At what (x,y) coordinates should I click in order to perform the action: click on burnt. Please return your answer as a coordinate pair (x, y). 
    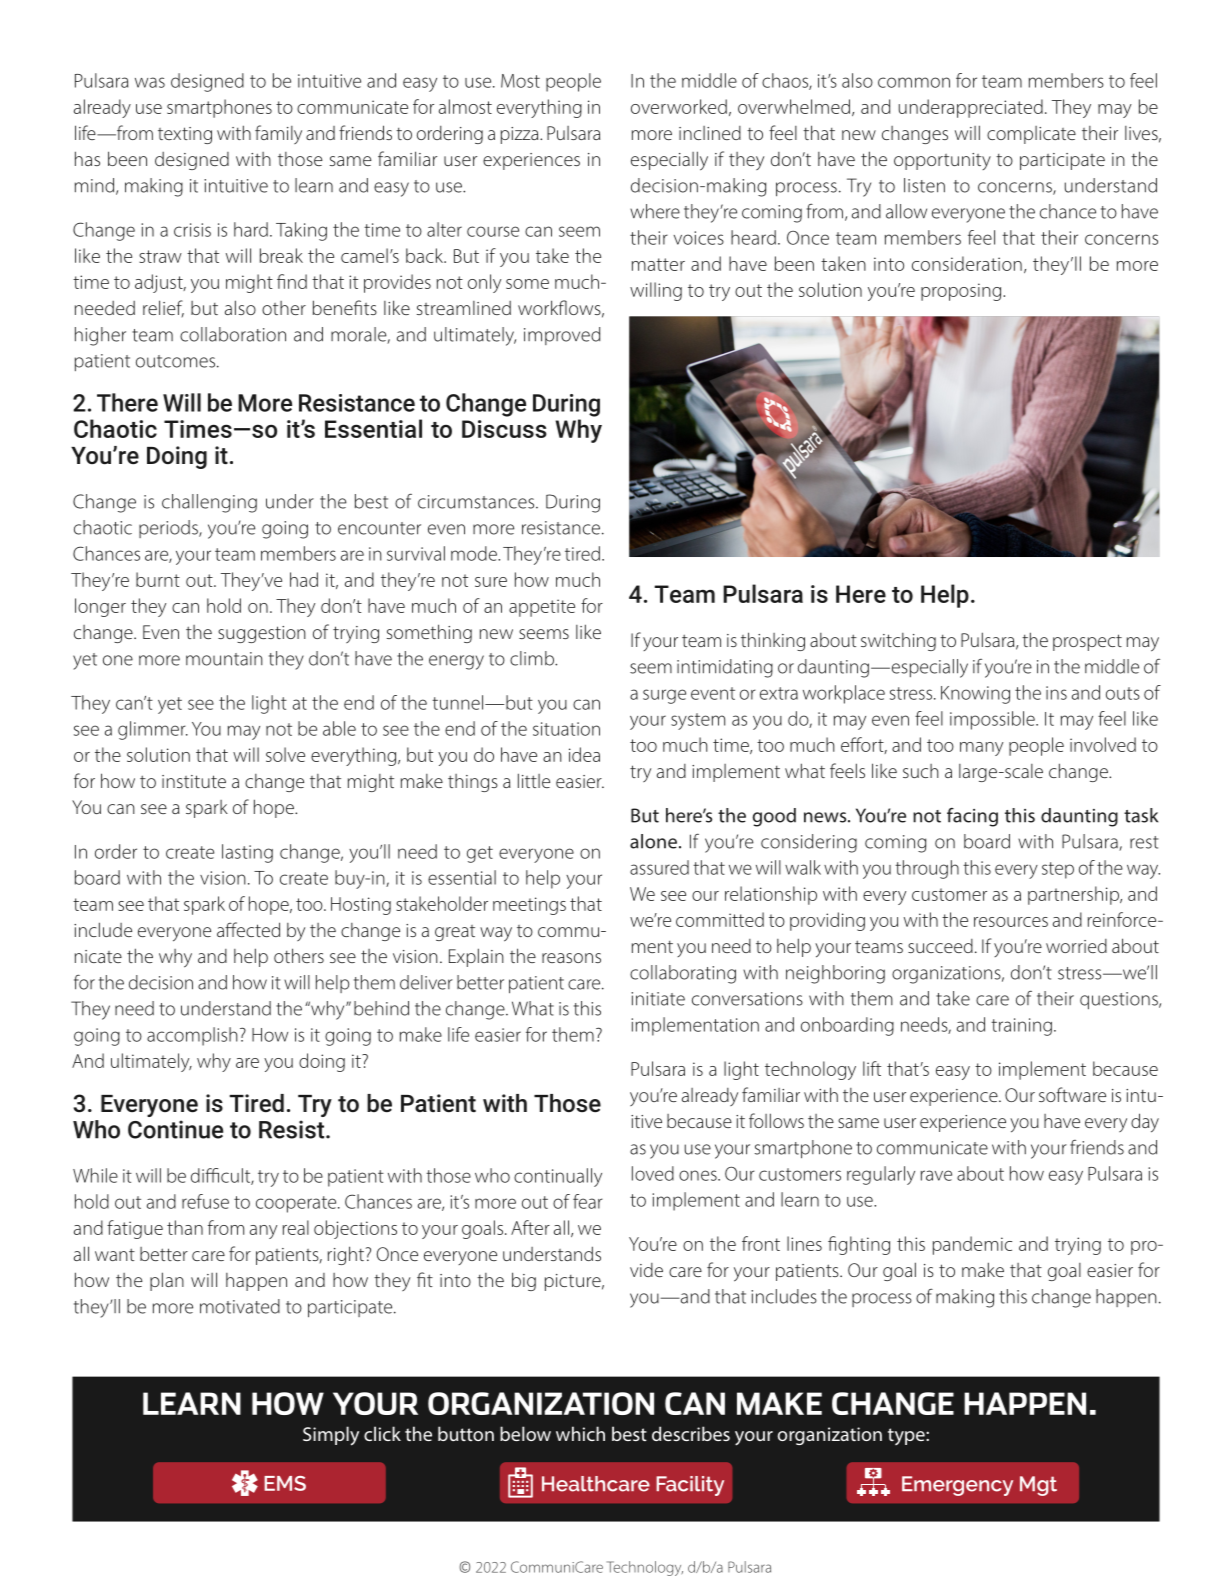
    Looking at the image, I should click on (158, 579).
